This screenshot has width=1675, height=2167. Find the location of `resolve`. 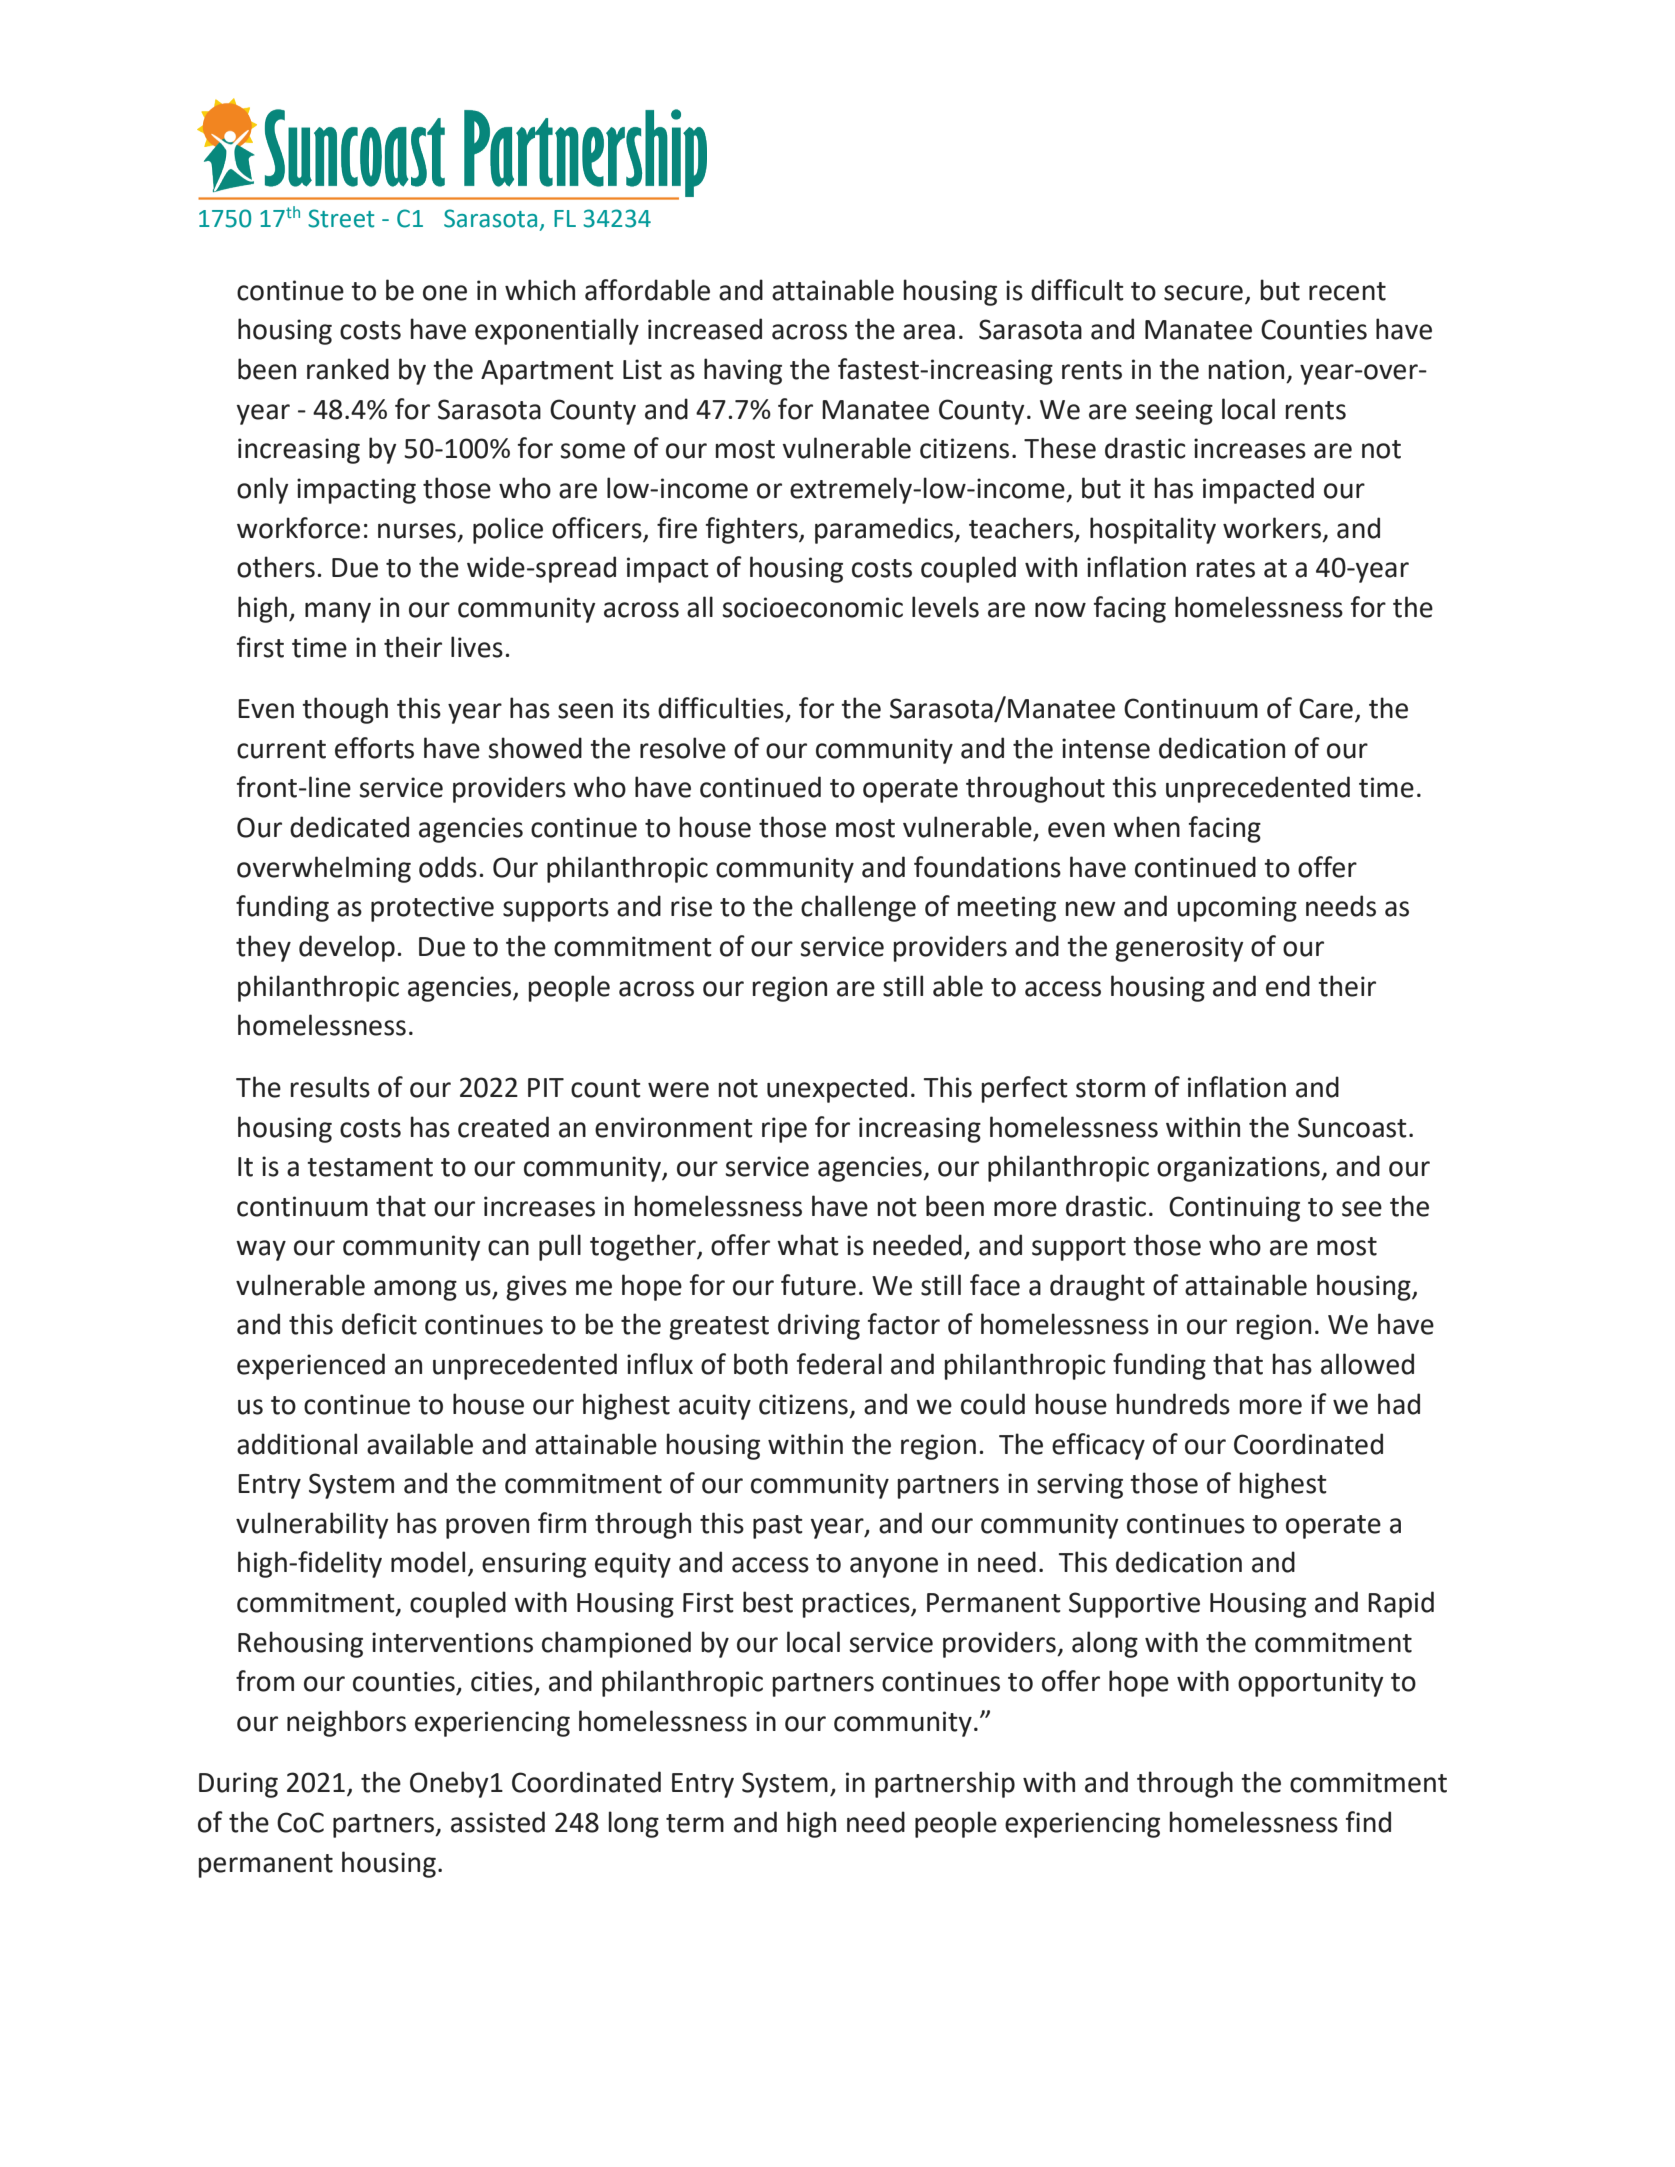

resolve is located at coordinates (683, 748).
